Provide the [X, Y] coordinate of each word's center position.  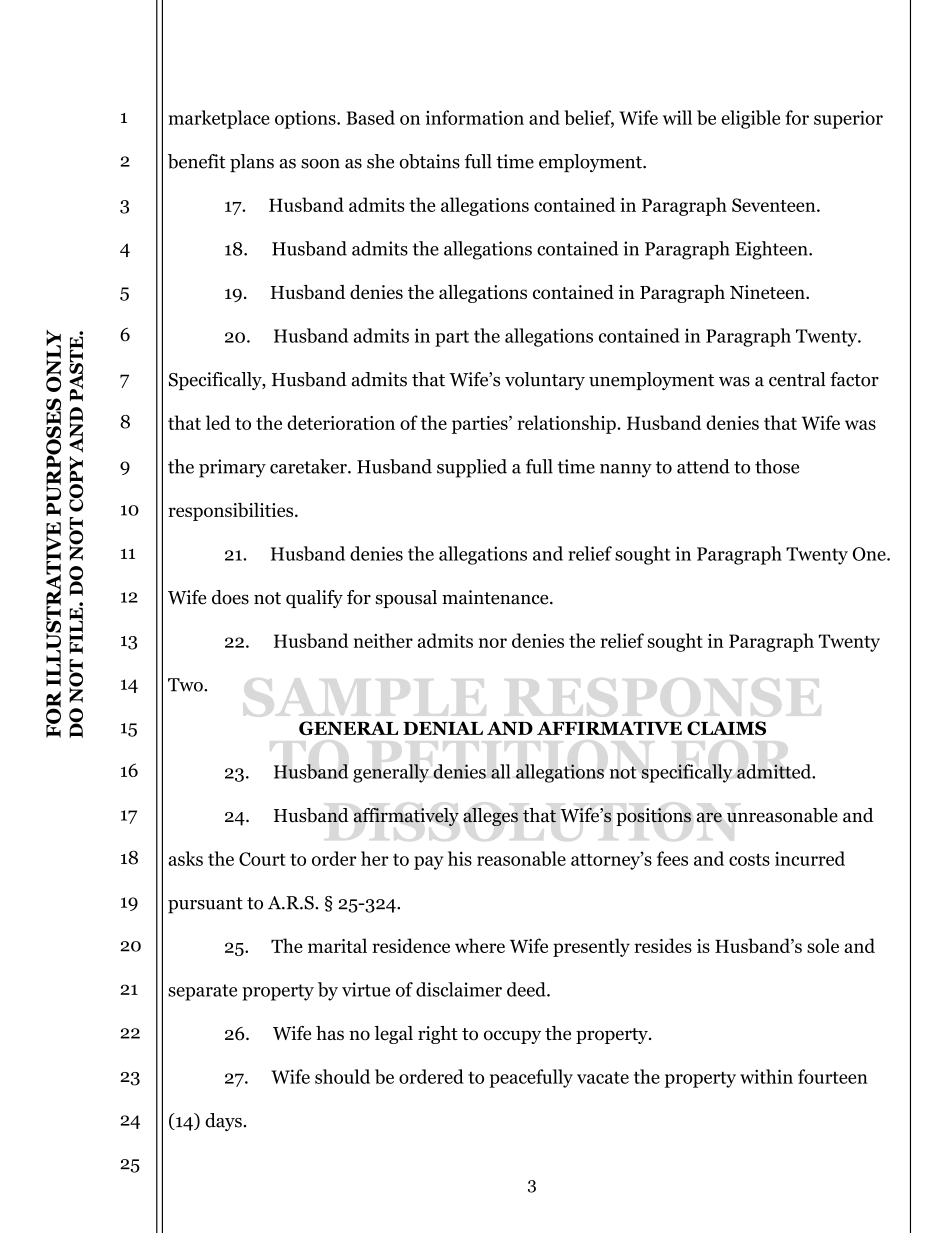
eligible [750, 119]
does [230, 597]
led [218, 422]
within [766, 1076]
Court [262, 859]
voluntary [545, 381]
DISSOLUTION [532, 816]
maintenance [496, 597]
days [223, 1122]
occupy [512, 1037]
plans [252, 163]
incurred [810, 858]
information [475, 117]
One [870, 554]
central [797, 379]
